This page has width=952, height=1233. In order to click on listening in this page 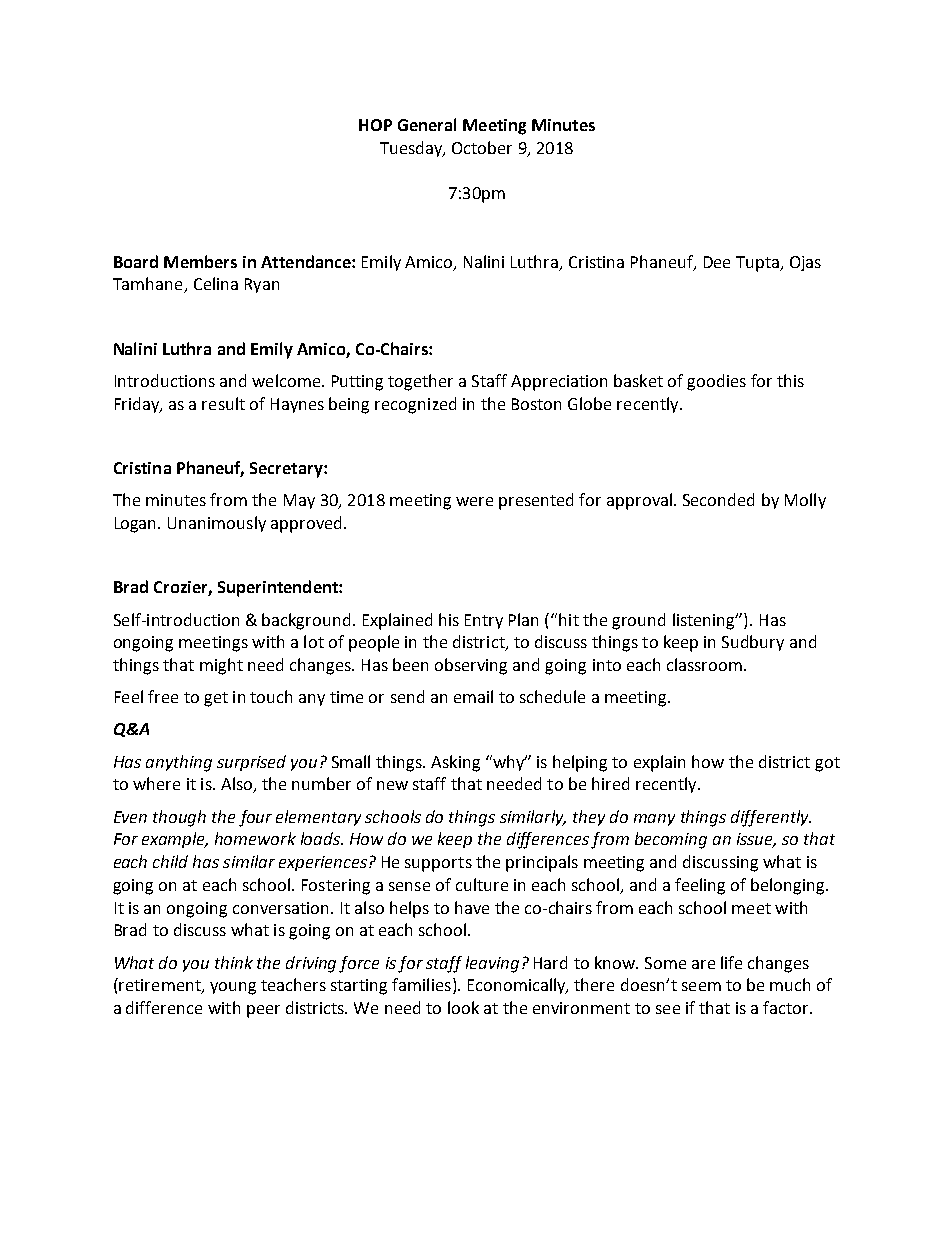, I will do `click(705, 621)`.
